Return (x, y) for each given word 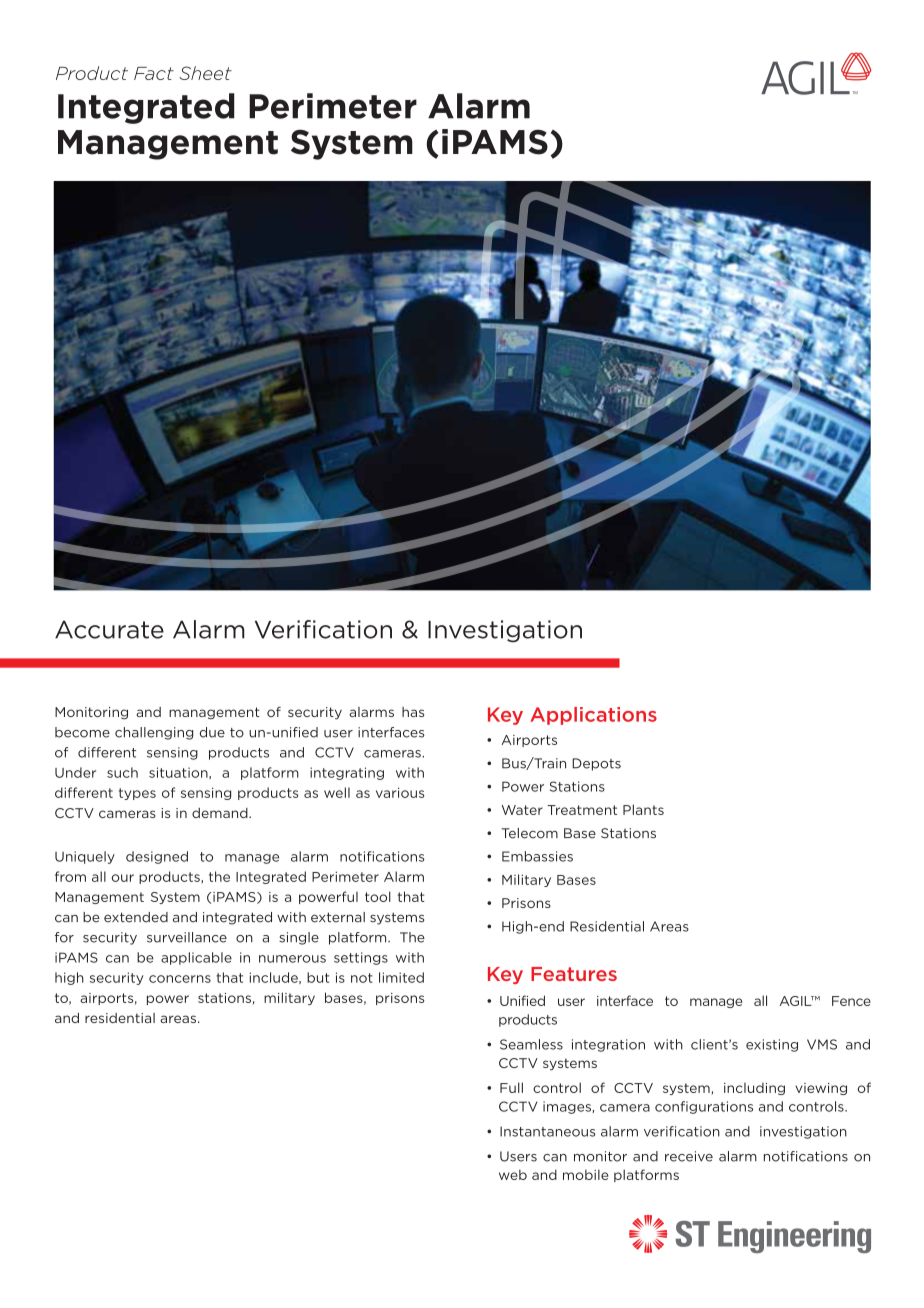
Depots (596, 764)
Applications (593, 716)
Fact (154, 73)
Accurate (109, 629)
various (400, 792)
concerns (180, 979)
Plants (643, 809)
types (137, 794)
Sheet (205, 73)
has (413, 712)
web (513, 1174)
